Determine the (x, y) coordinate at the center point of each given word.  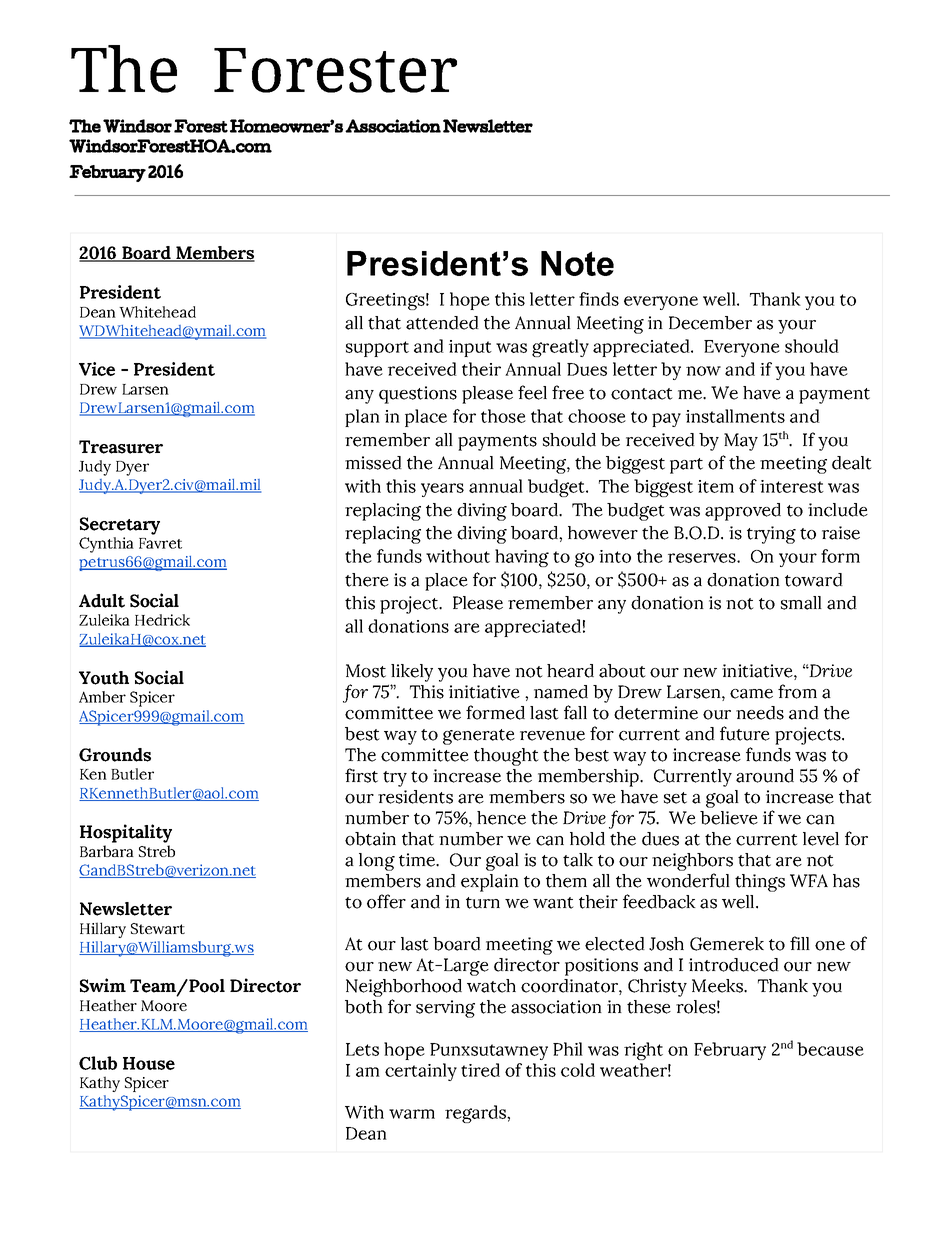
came (751, 694)
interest (792, 486)
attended (442, 323)
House (149, 1063)
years (442, 490)
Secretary (120, 526)
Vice (97, 369)
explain (490, 883)
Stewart (158, 928)
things (760, 883)
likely (412, 673)
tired (480, 1070)
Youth (104, 678)
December (710, 323)
